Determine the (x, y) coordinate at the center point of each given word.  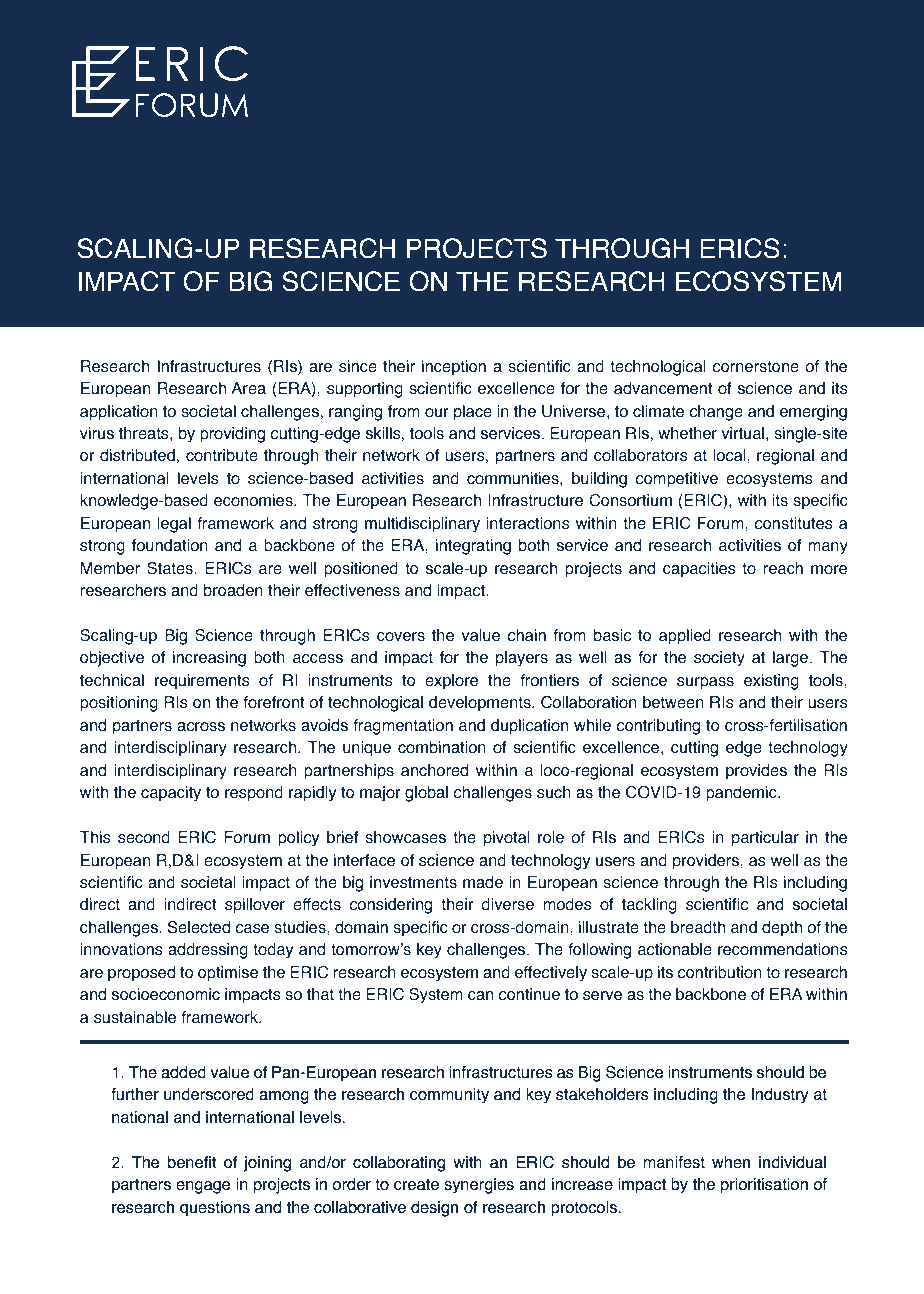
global (426, 794)
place (473, 413)
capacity (171, 794)
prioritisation (764, 1186)
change (716, 413)
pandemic (742, 794)
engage (203, 1187)
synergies (479, 1186)
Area (248, 388)
